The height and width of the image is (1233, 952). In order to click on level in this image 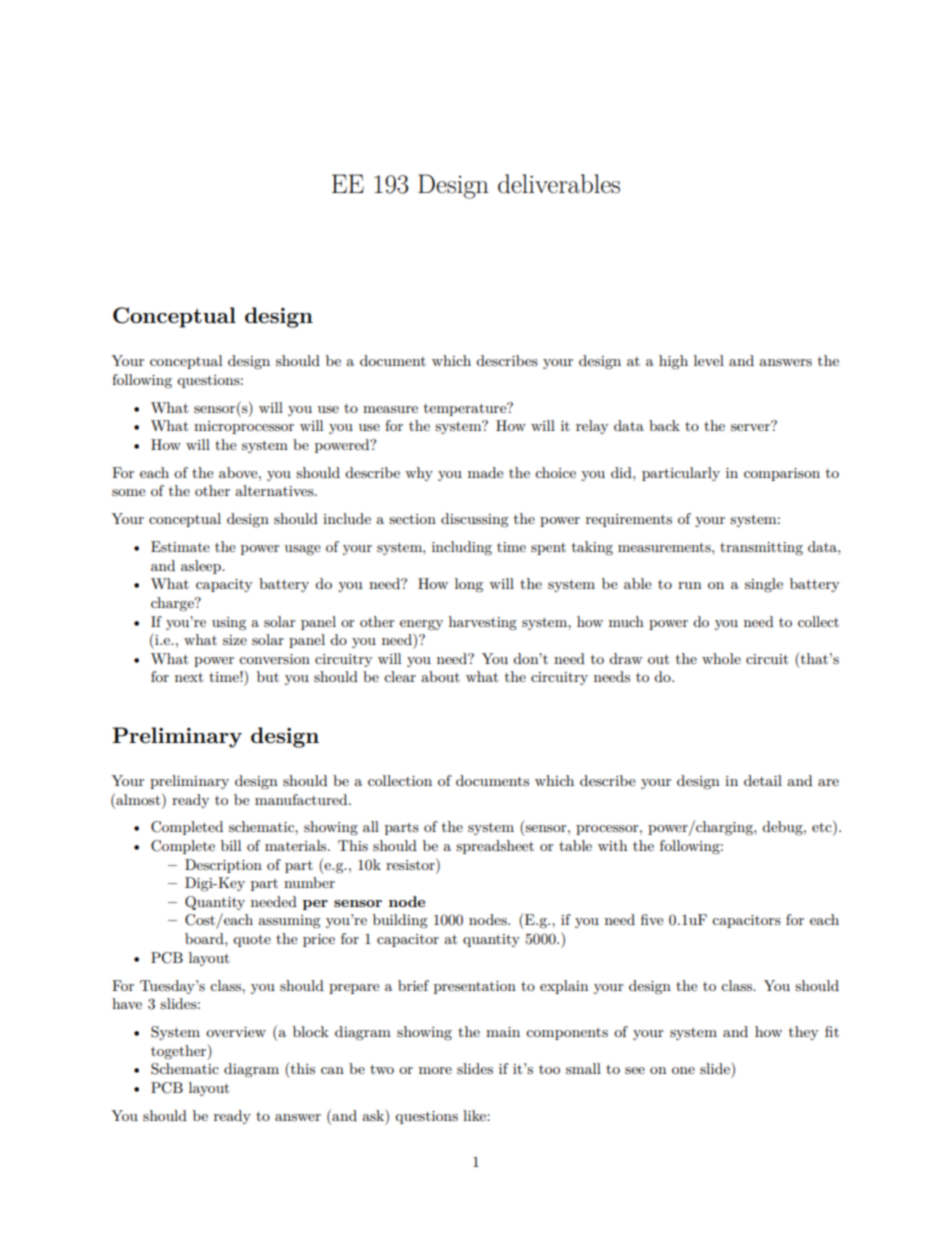, I will do `click(709, 360)`.
